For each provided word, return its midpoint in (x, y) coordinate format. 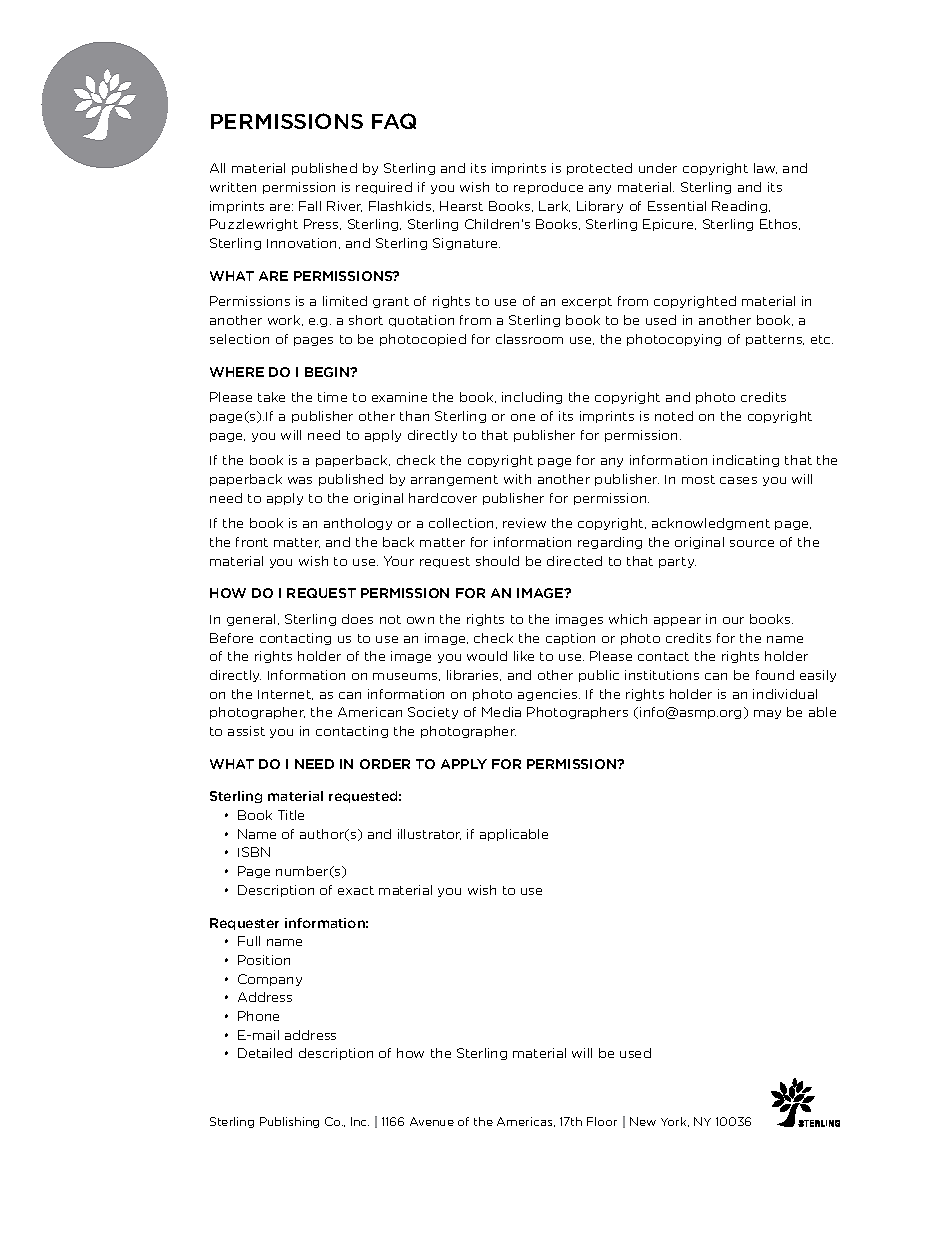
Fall (310, 206)
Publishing (289, 1122)
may (767, 714)
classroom (529, 339)
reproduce (548, 188)
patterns (775, 340)
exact (356, 890)
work (285, 320)
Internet (285, 695)
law (765, 168)
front (252, 542)
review (524, 523)
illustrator (429, 834)
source (752, 543)
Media (501, 712)
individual (785, 694)
